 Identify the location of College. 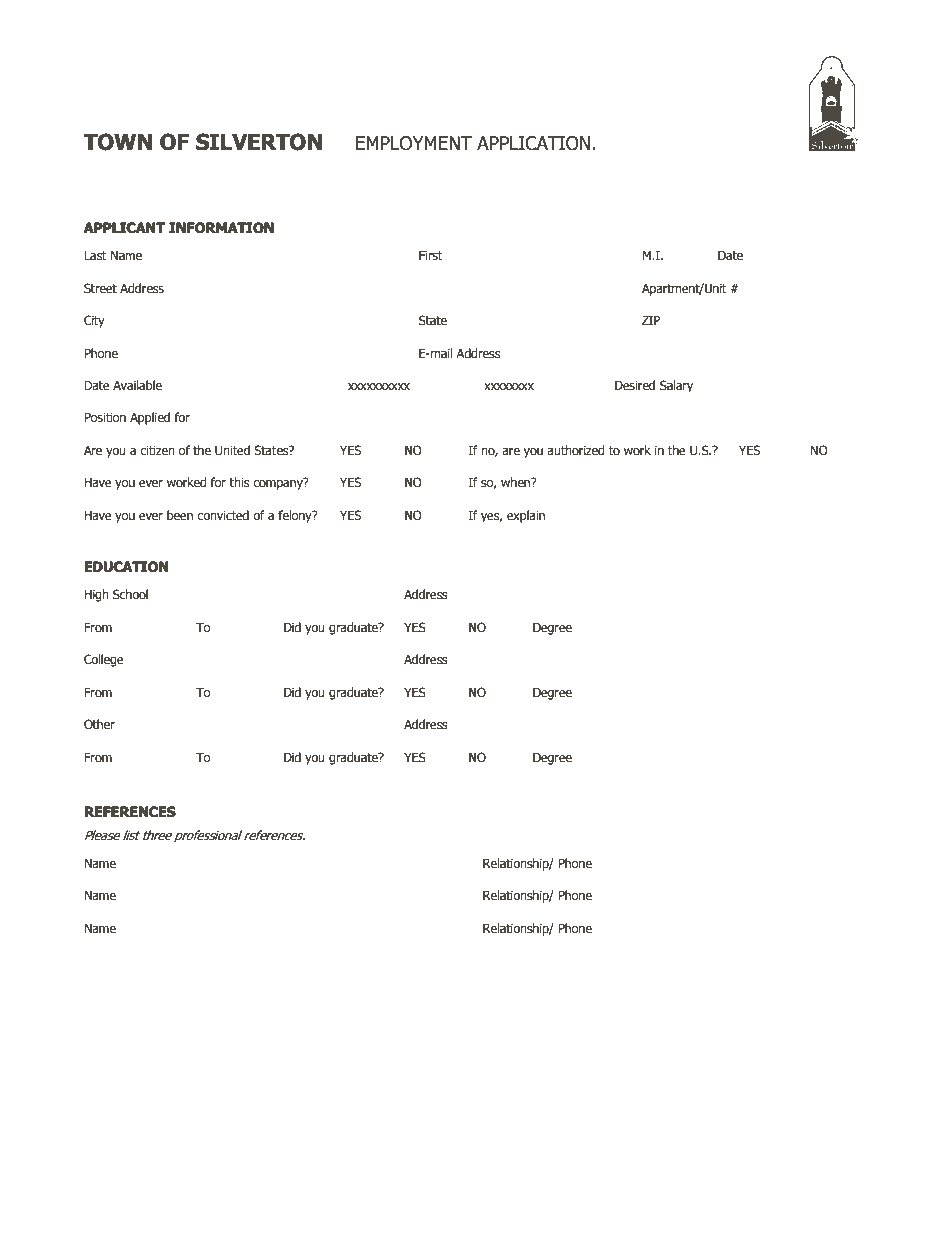
(104, 660).
